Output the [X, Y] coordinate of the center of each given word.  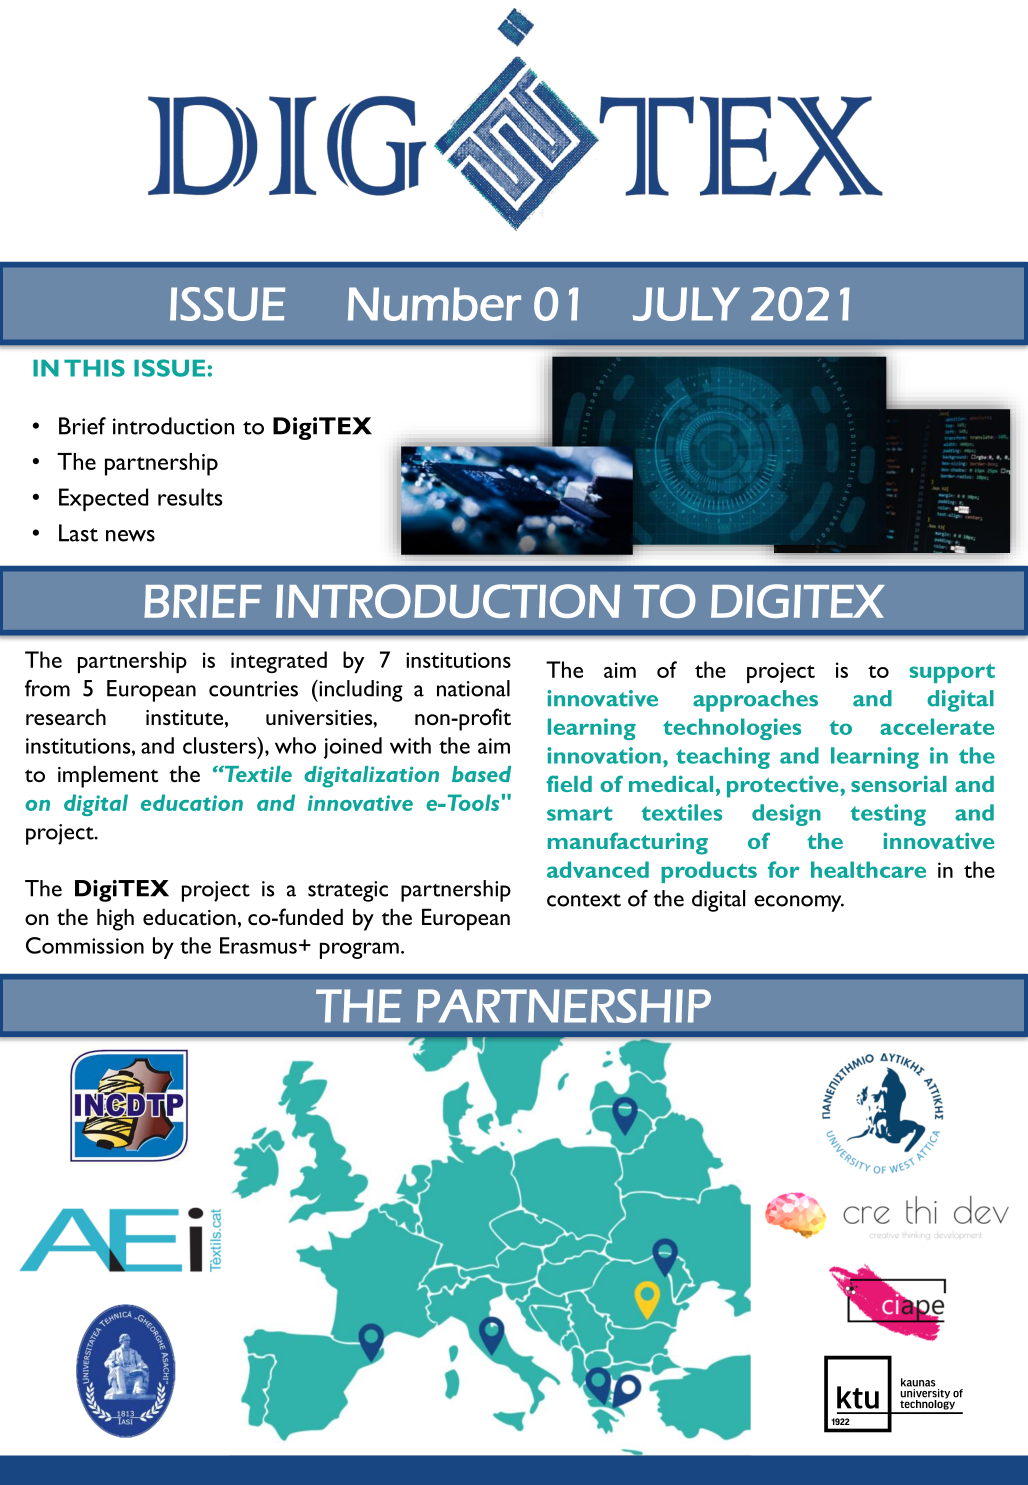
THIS [94, 368]
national [473, 688]
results [190, 497]
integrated [279, 662]
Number [434, 304]
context [584, 900]
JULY [686, 304]
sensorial [899, 783]
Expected [103, 499]
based [481, 774]
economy [799, 903]
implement [108, 776]
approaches [755, 701]
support [952, 673]
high [115, 919]
